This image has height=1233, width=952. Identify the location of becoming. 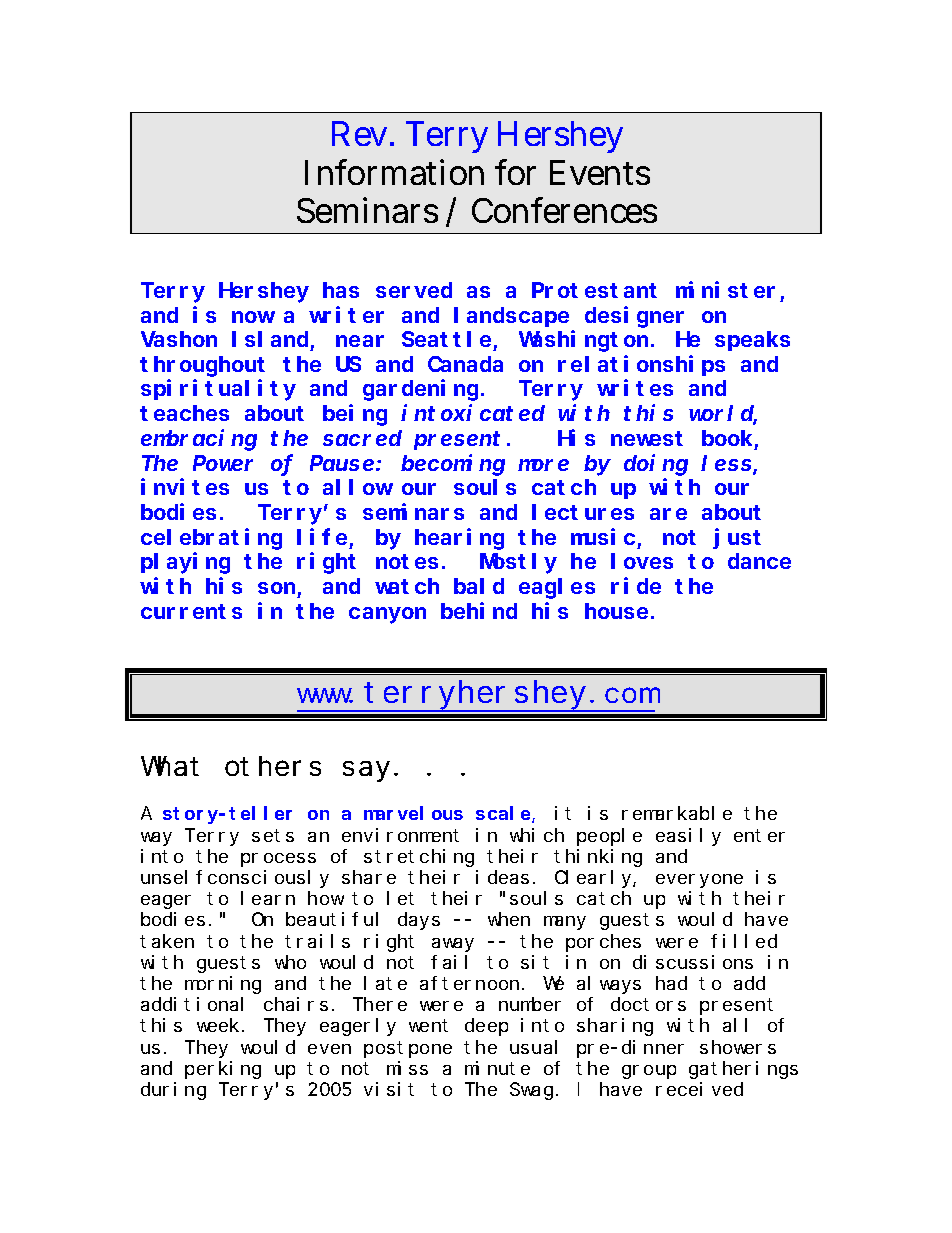
(453, 465).
